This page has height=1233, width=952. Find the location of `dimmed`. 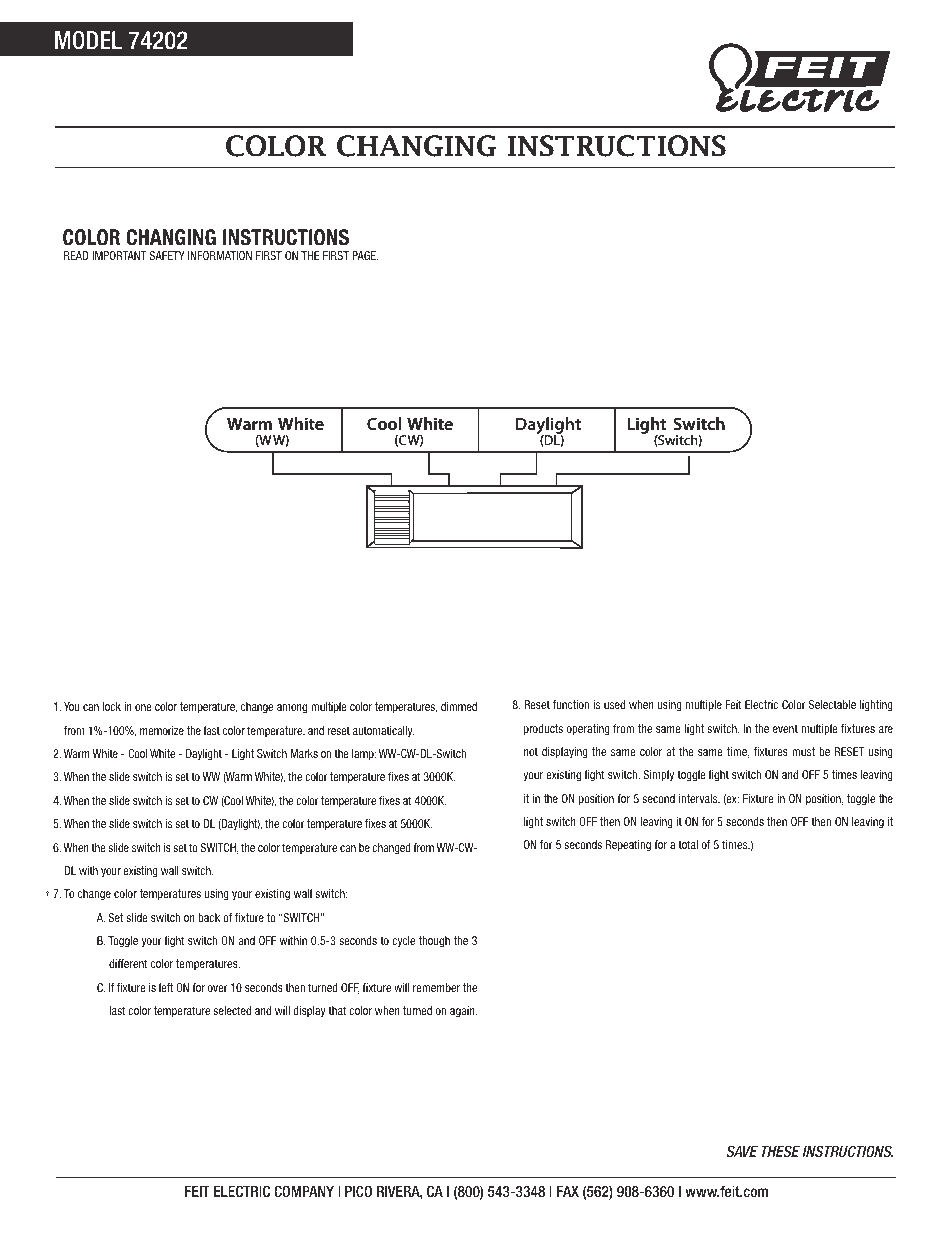

dimmed is located at coordinates (459, 706).
